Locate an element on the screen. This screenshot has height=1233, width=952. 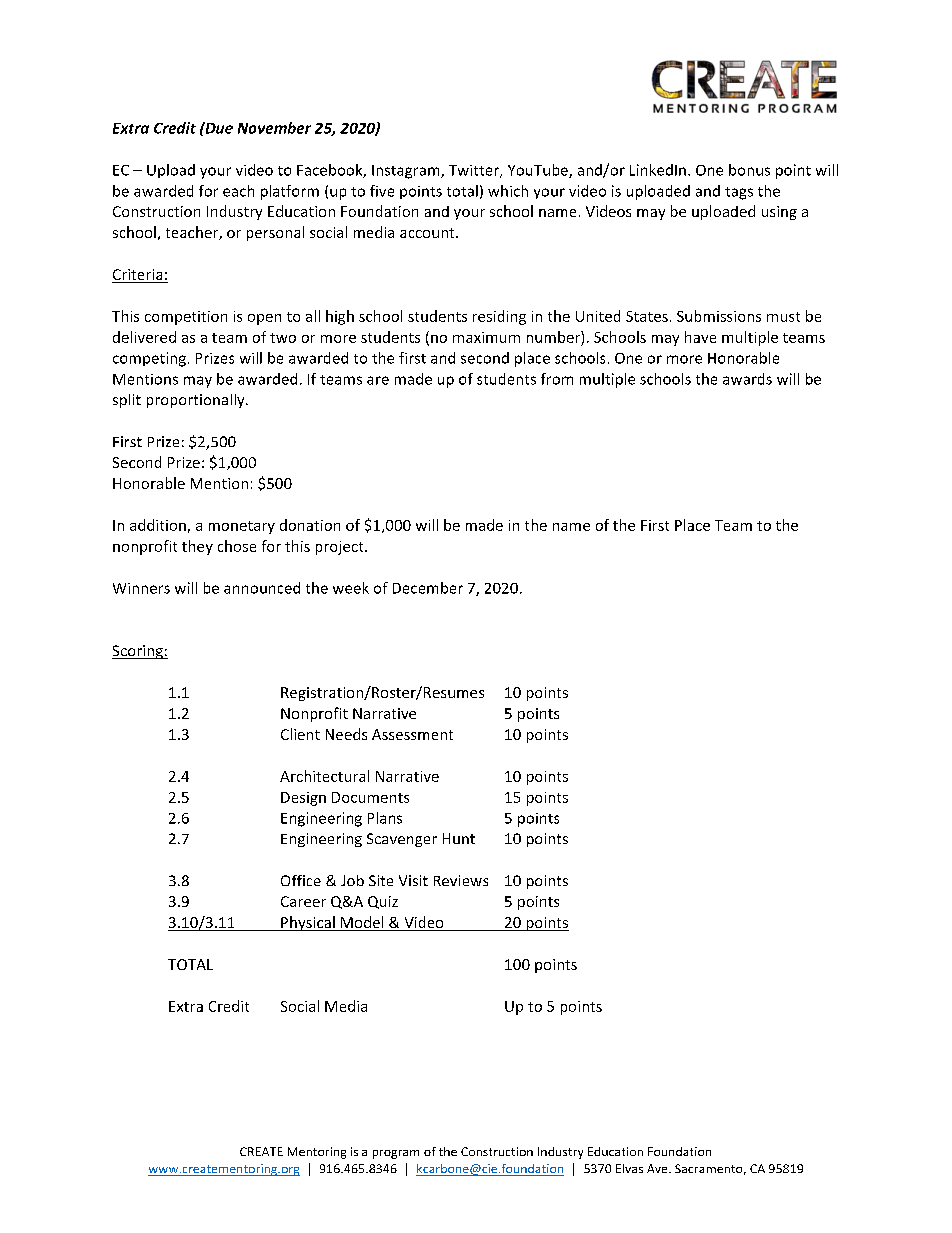
Reviews is located at coordinates (461, 880).
